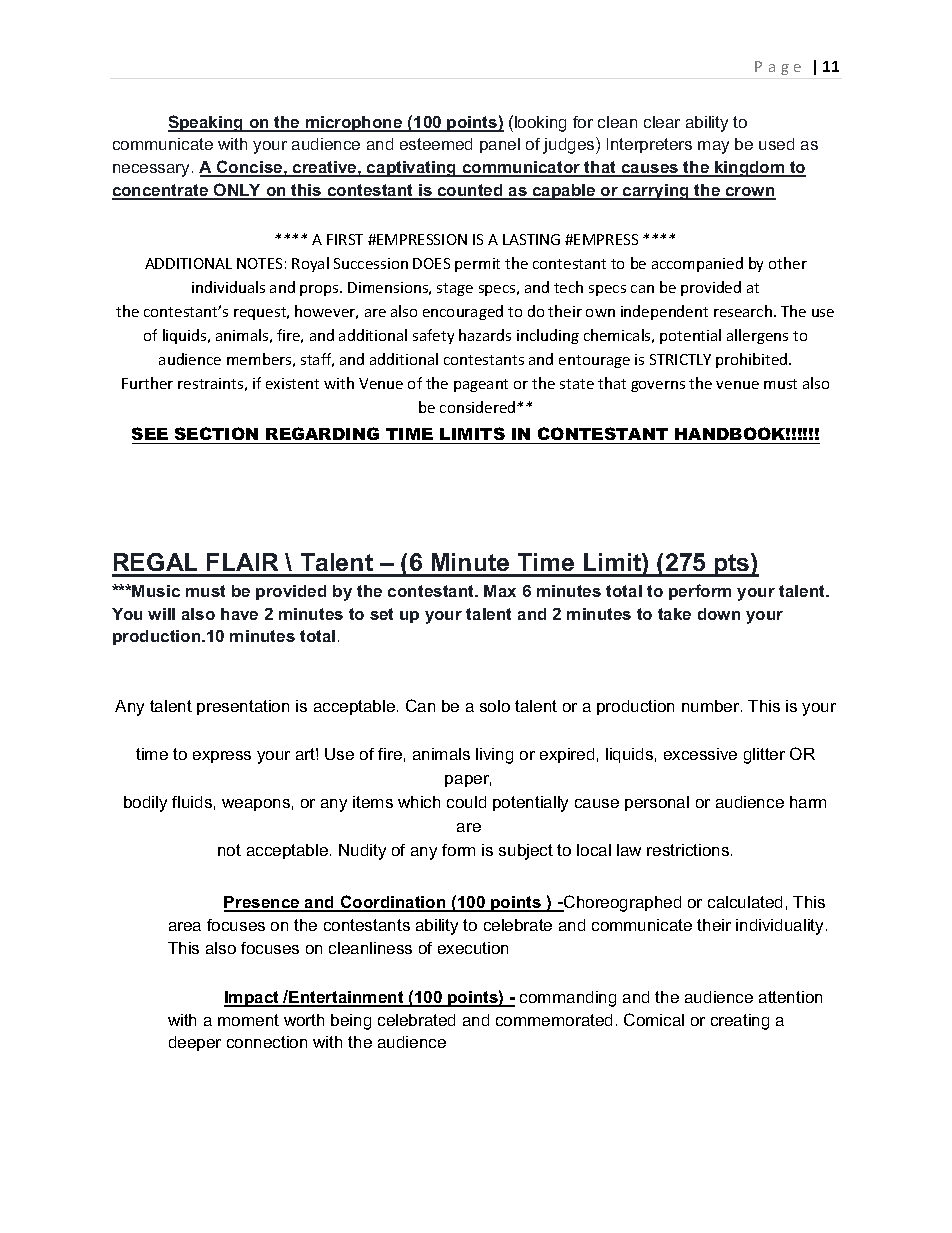  I want to click on considered, so click(479, 407).
